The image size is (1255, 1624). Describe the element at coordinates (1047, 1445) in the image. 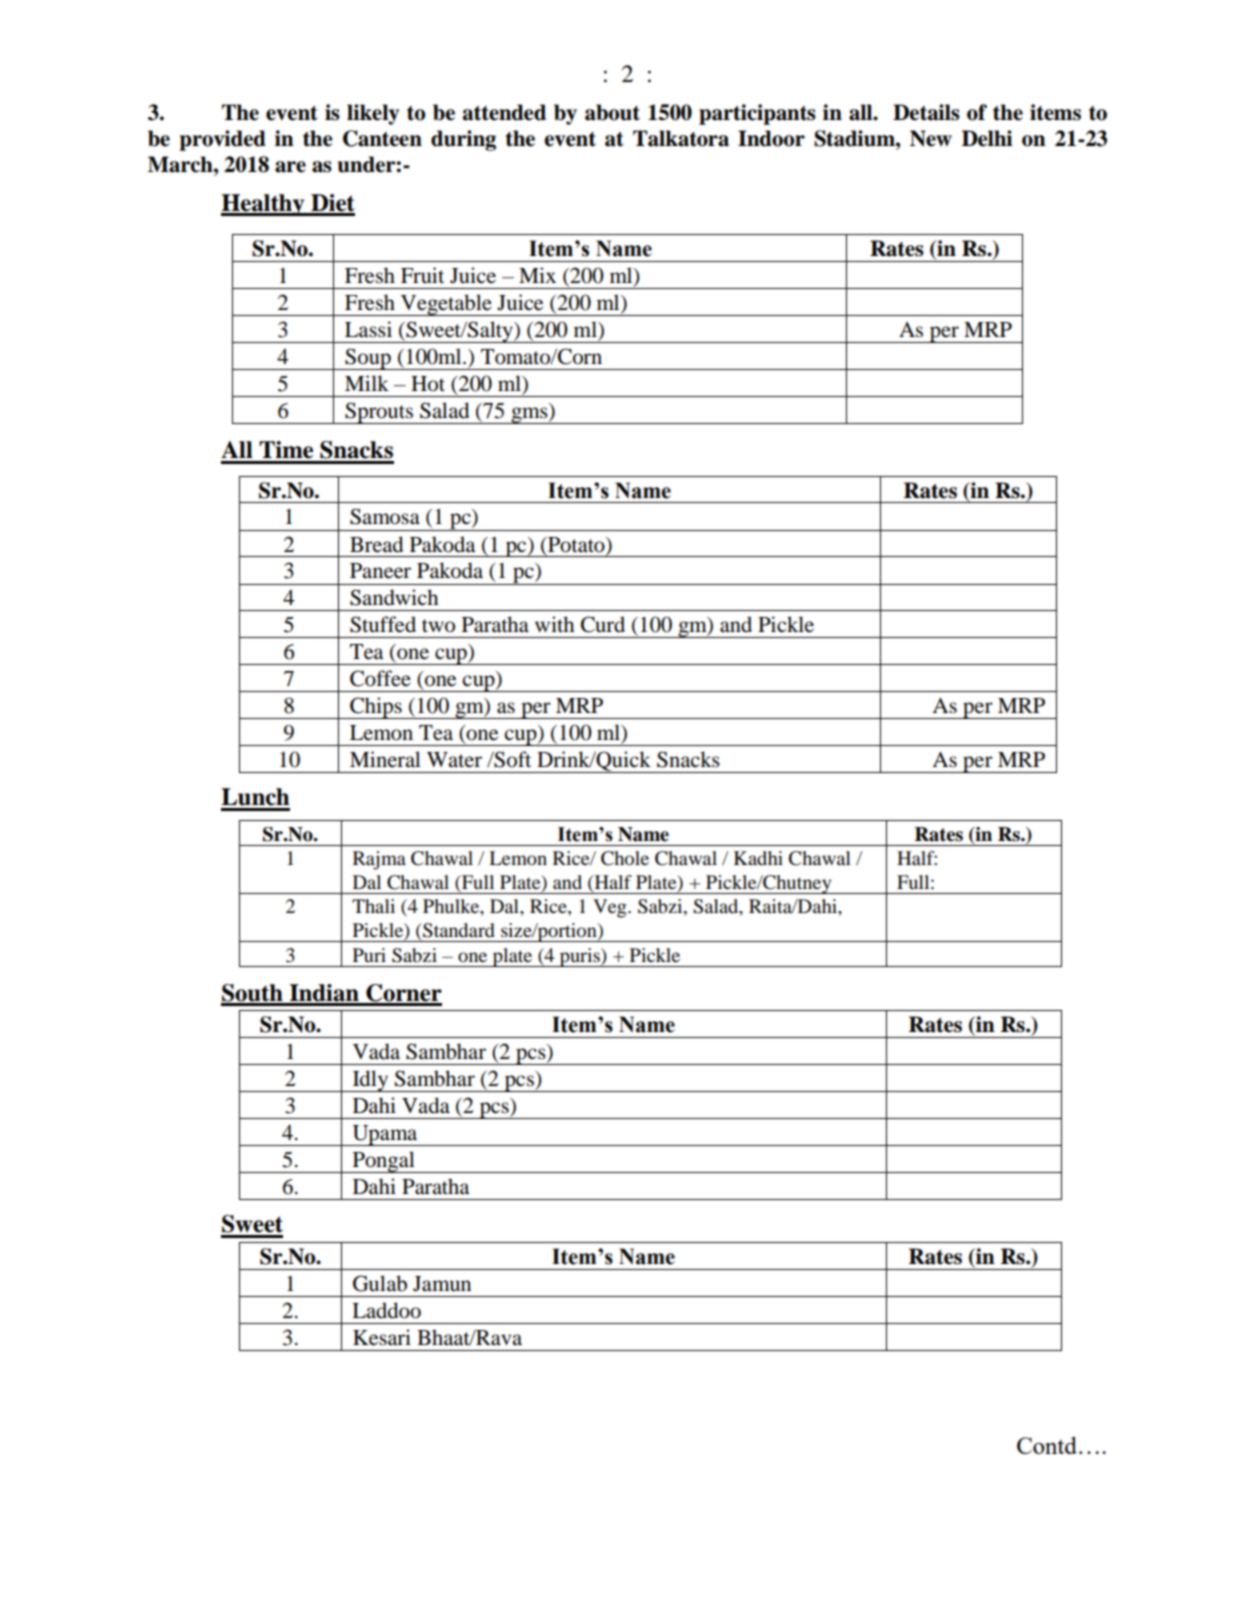

I see `Contd` at that location.
